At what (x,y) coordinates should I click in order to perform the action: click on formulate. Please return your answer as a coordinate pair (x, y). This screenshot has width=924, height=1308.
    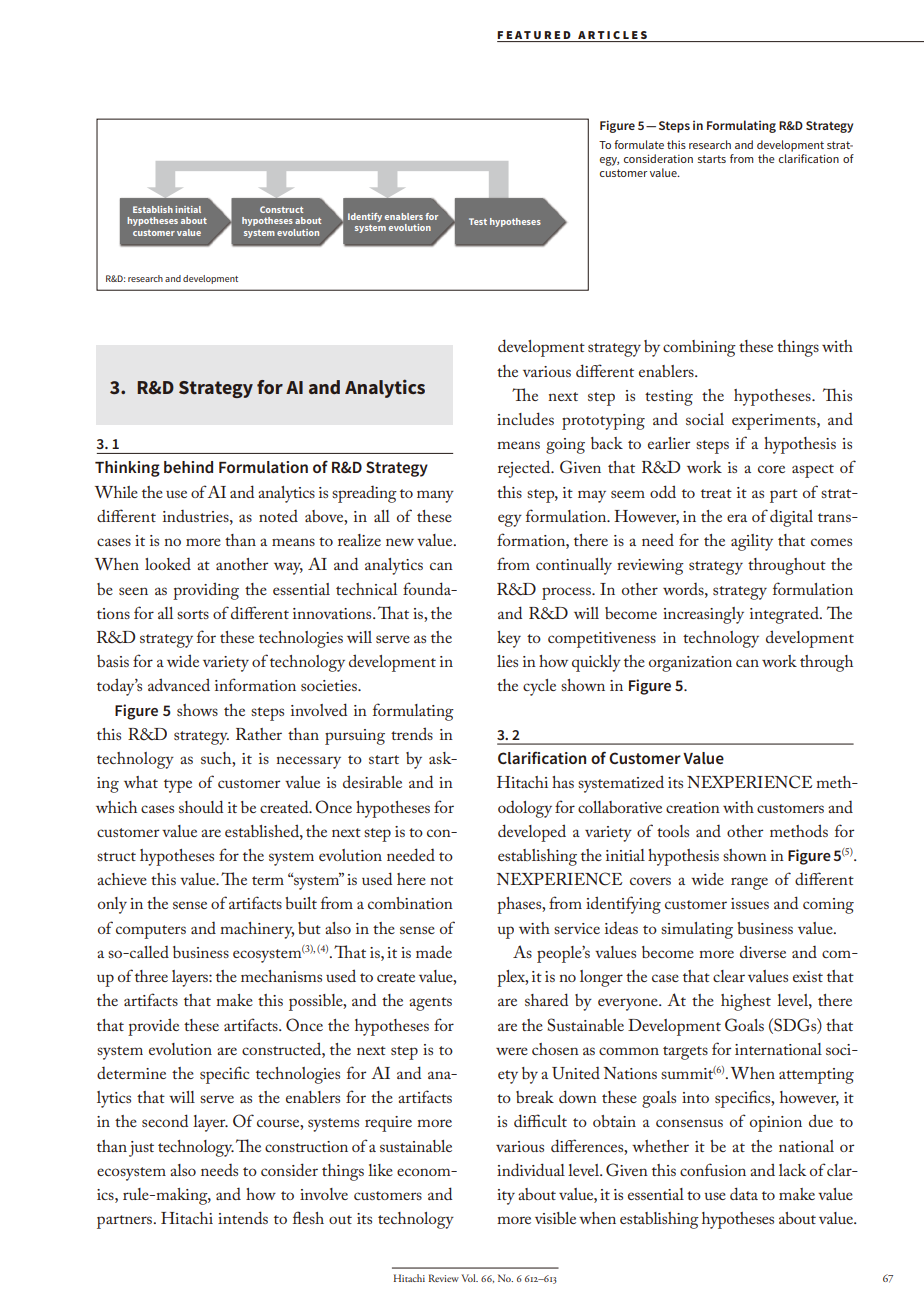
    Looking at the image, I should click on (639, 144).
